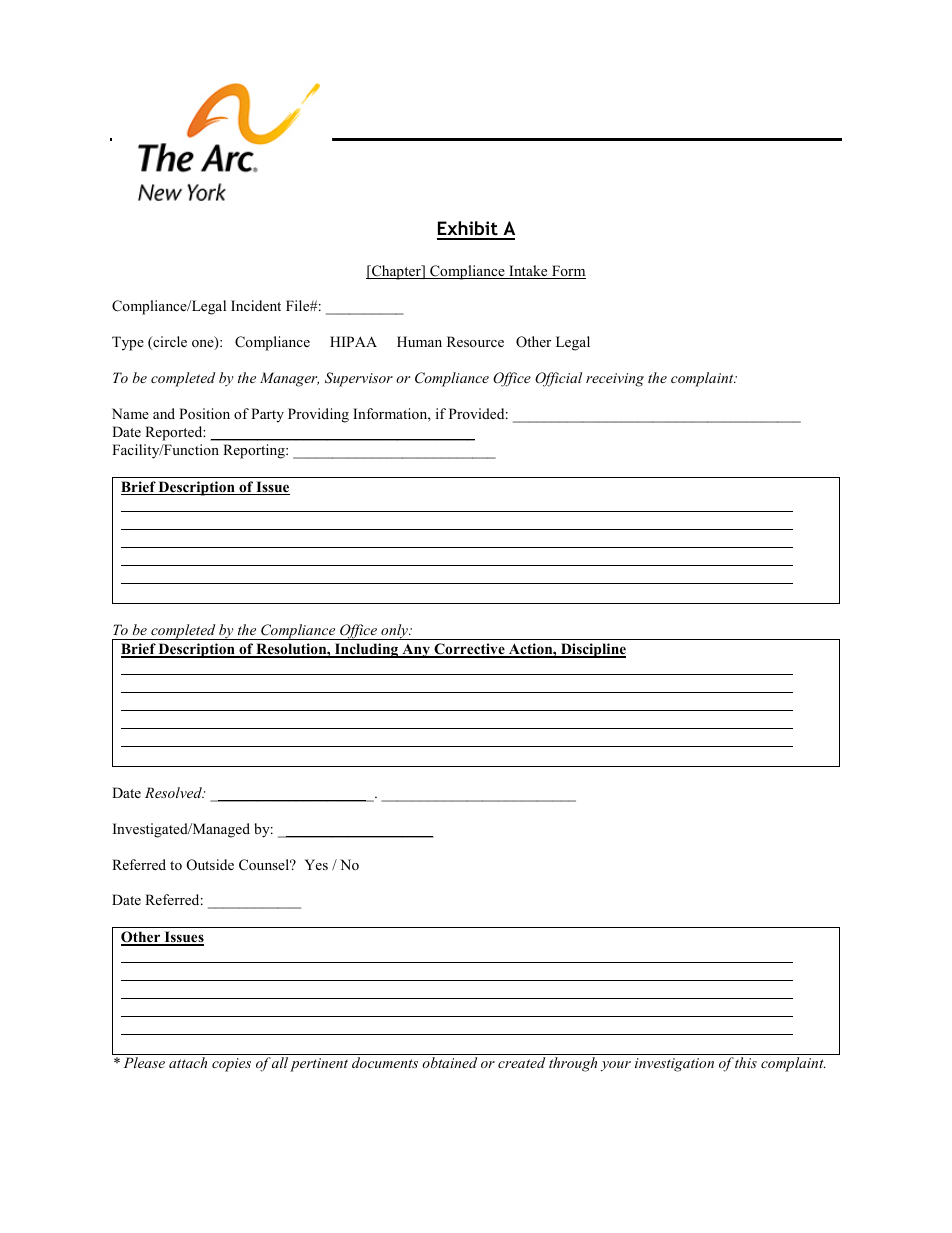 The image size is (952, 1233). Describe the element at coordinates (416, 651) in the document. I see `Any` at that location.
